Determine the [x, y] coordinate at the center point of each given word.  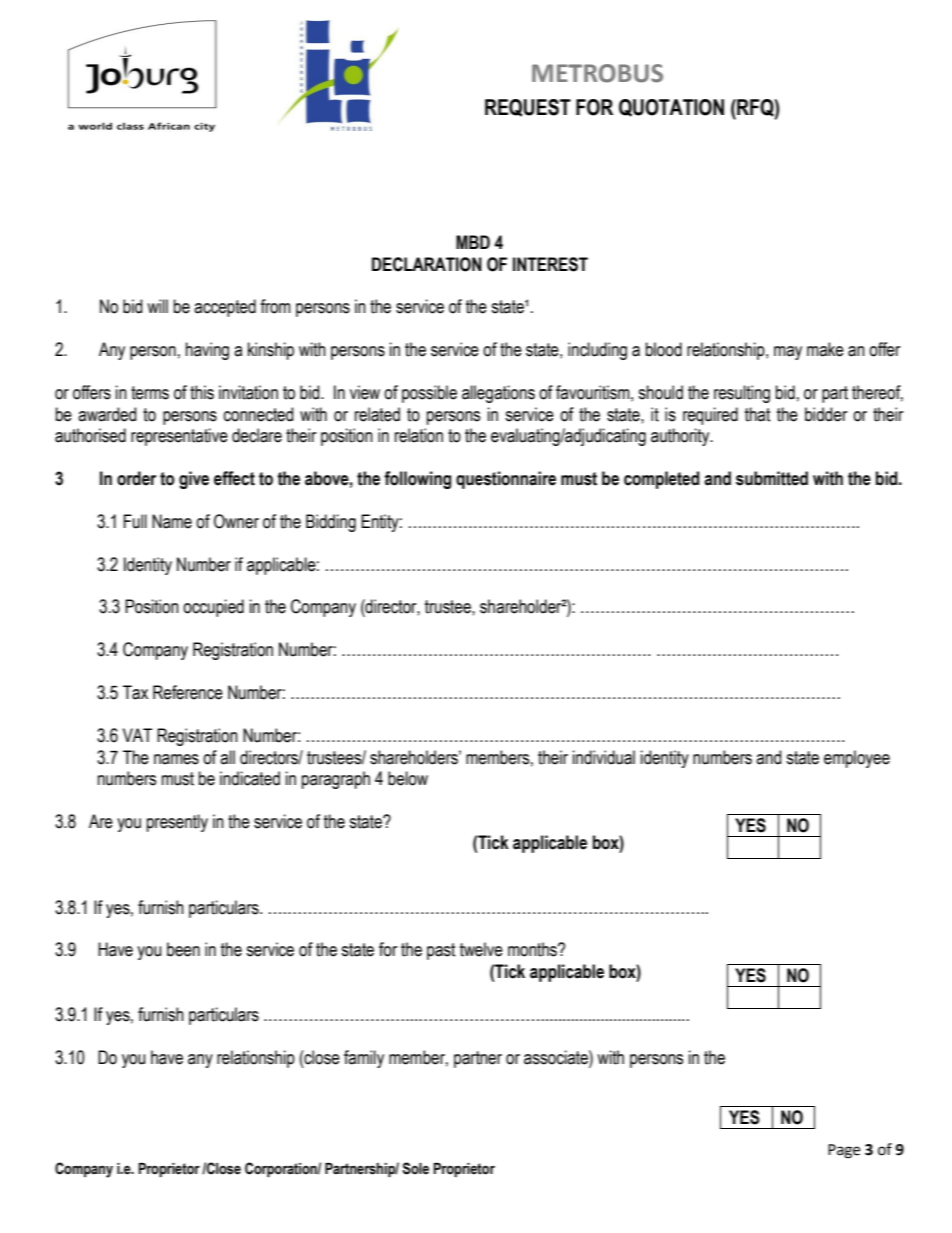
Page [844, 1151]
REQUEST [528, 108]
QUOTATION [671, 108]
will [157, 306]
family [364, 1059]
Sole [415, 1168]
